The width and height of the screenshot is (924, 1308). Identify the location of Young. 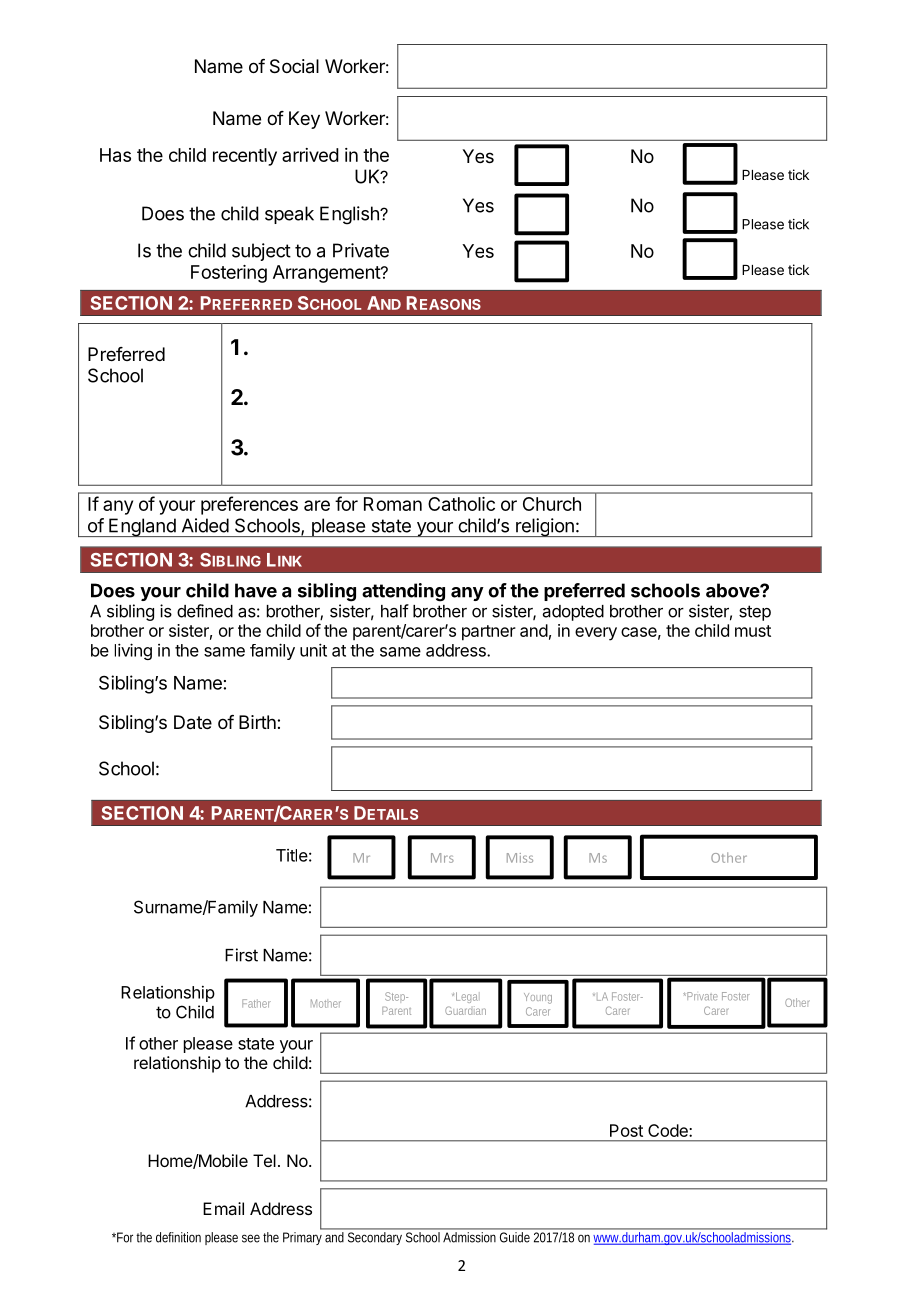
(538, 998).
